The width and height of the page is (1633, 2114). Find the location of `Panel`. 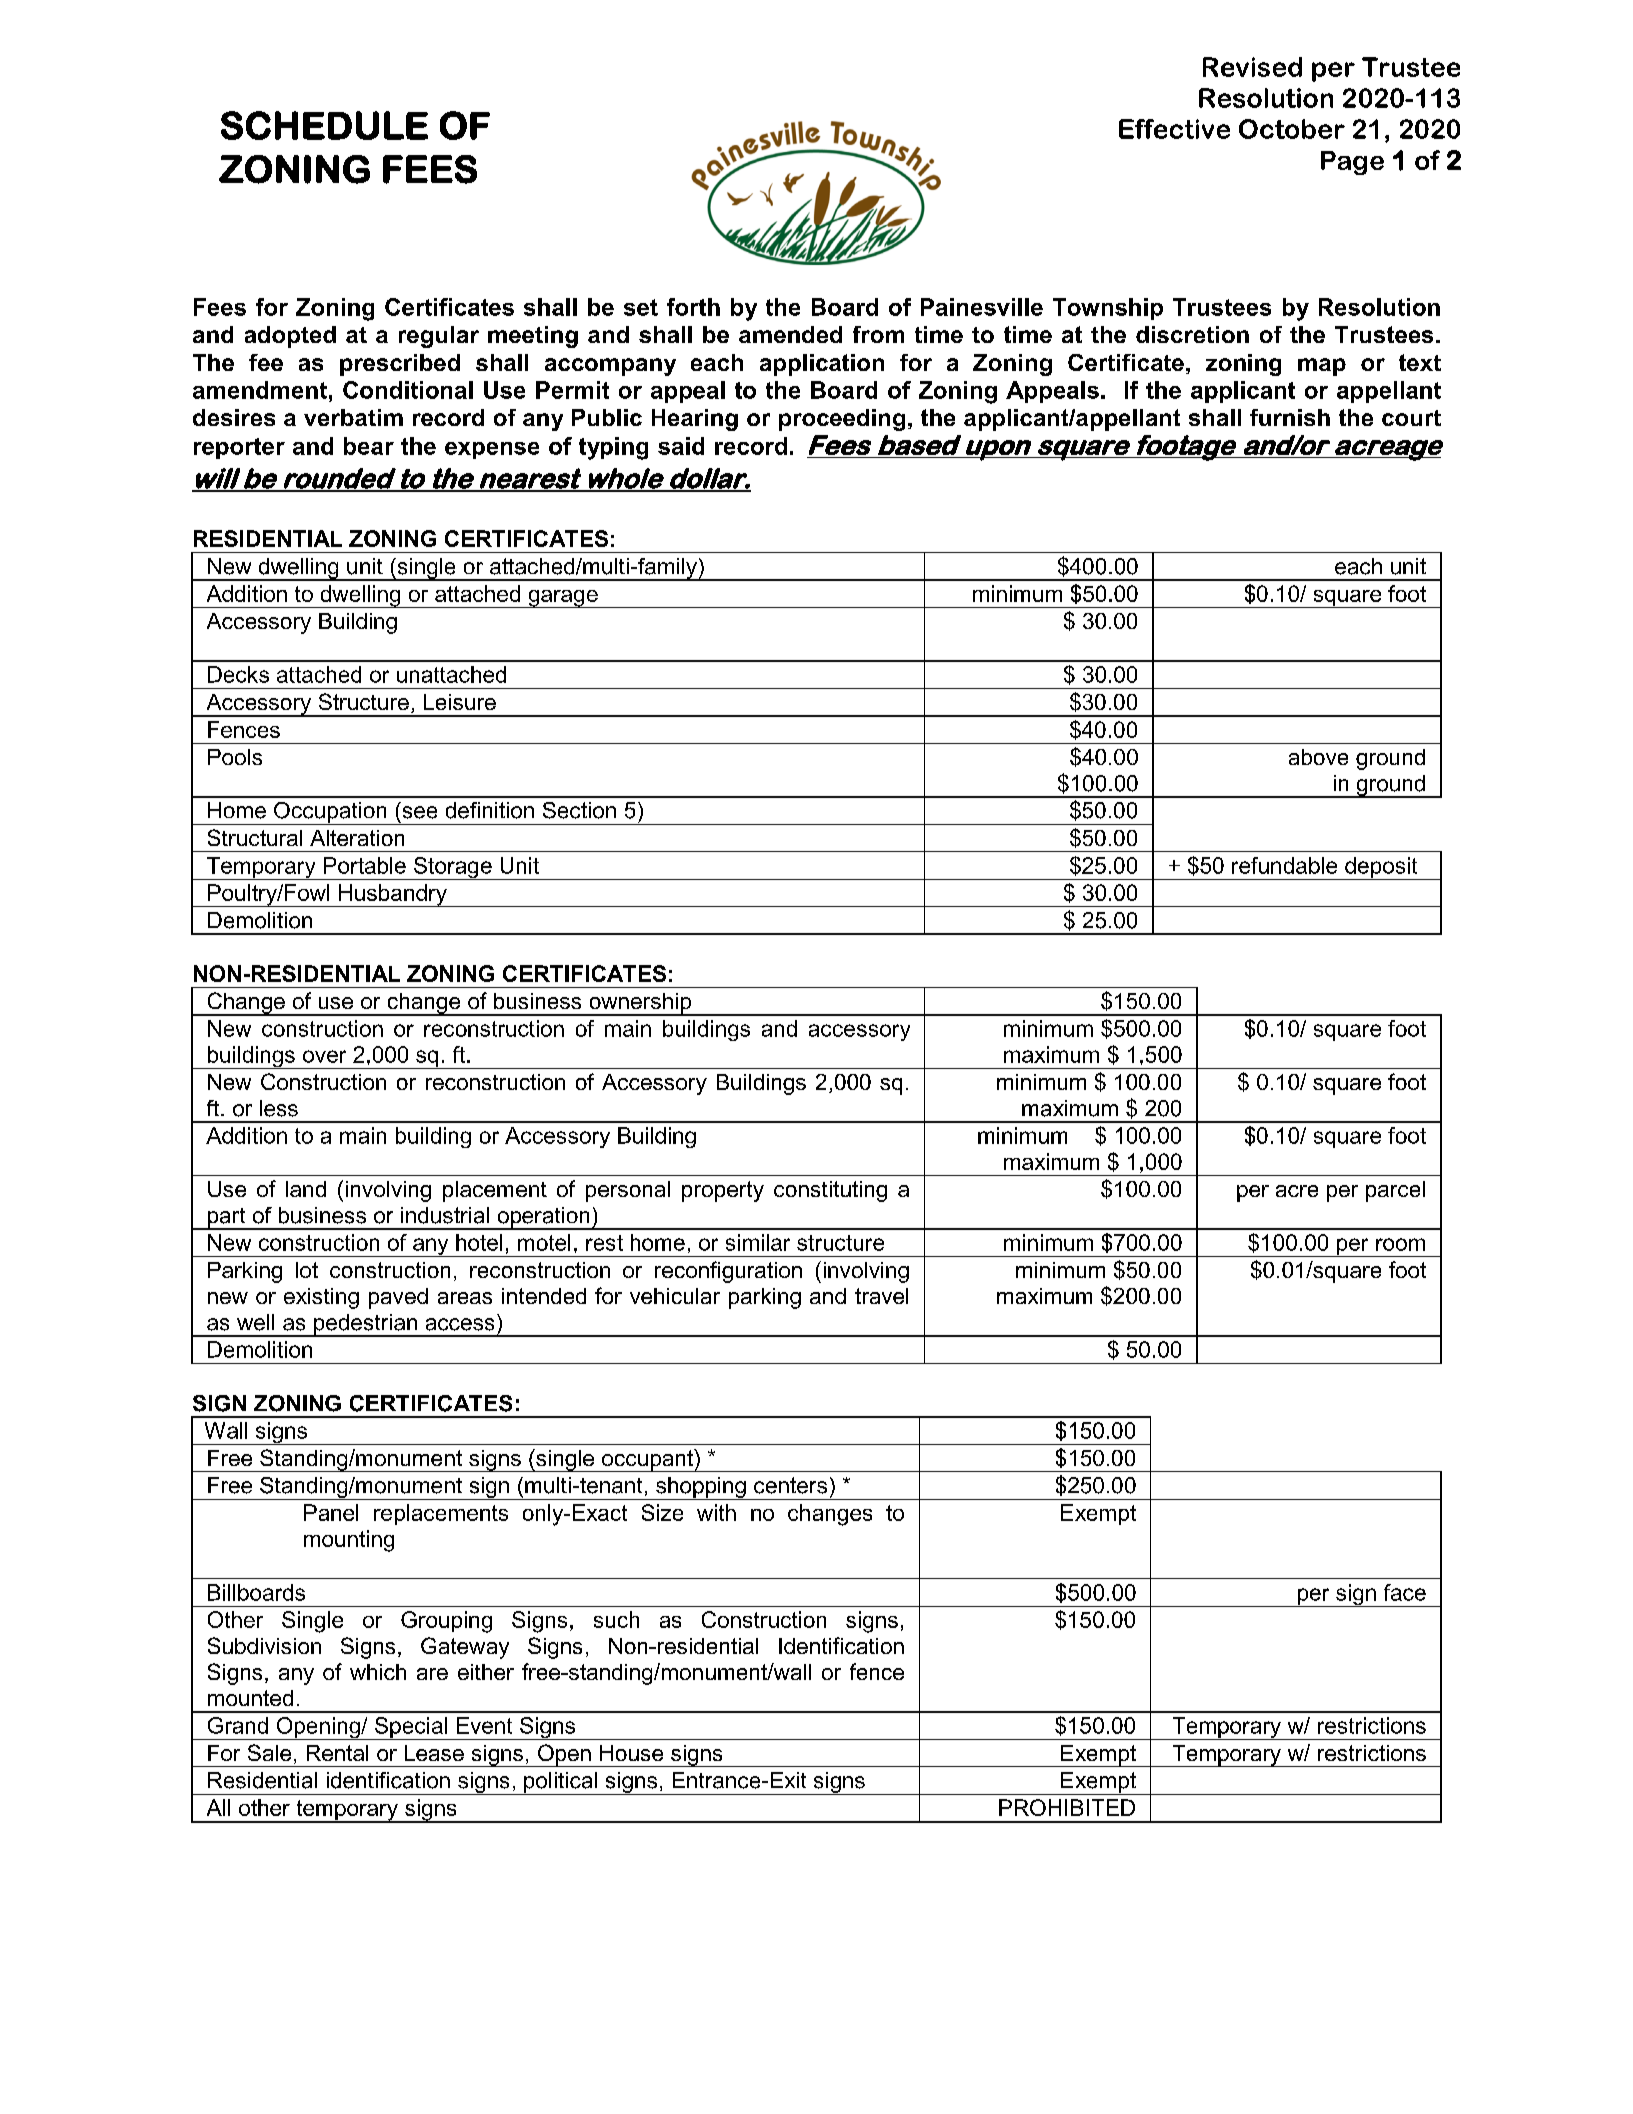

Panel is located at coordinates (331, 1512).
